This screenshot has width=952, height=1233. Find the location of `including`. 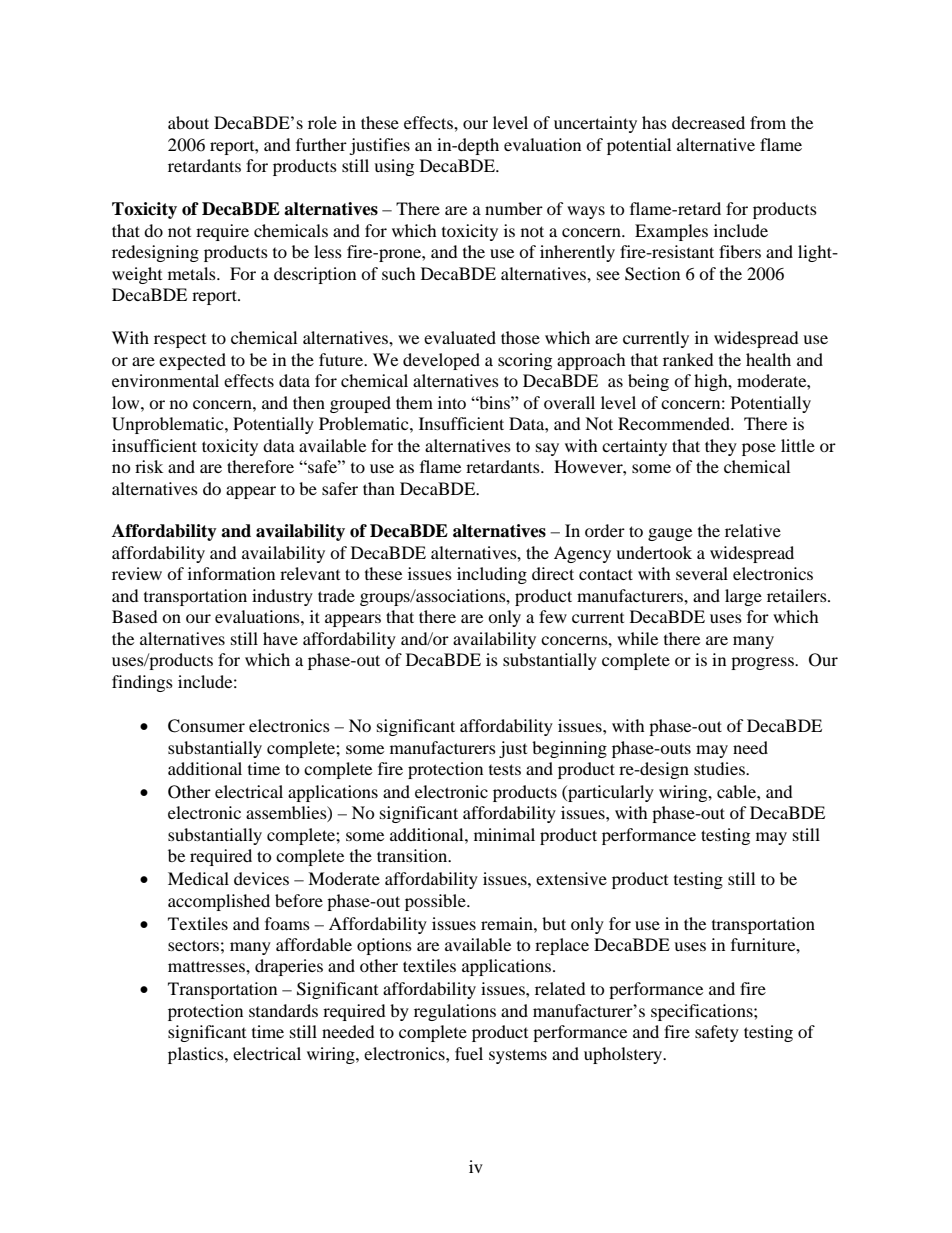

including is located at coordinates (492, 575).
